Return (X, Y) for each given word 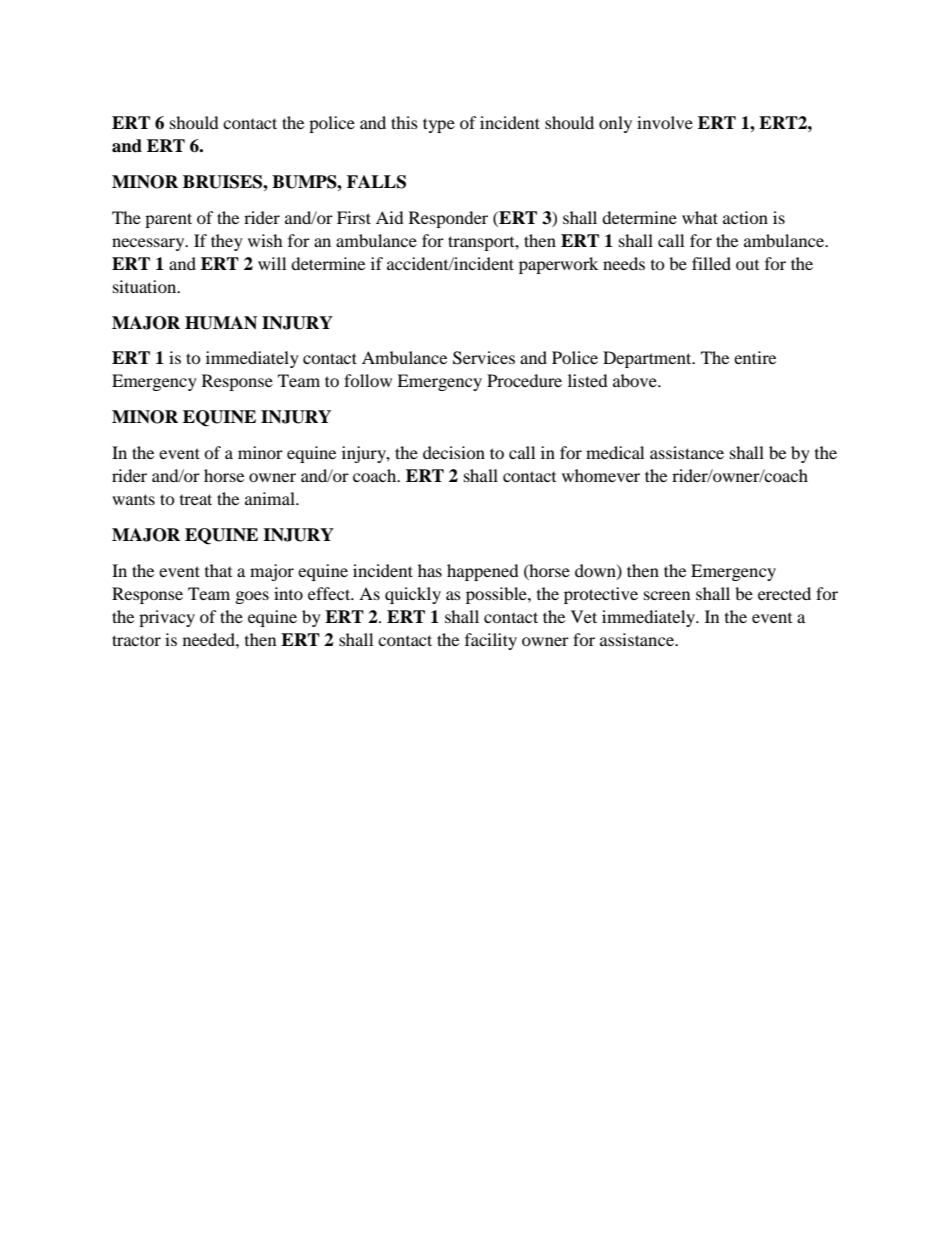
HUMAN (221, 323)
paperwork (558, 265)
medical (615, 452)
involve (665, 122)
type (439, 125)
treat (196, 499)
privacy (167, 618)
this (404, 122)
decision (454, 452)
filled (711, 263)
